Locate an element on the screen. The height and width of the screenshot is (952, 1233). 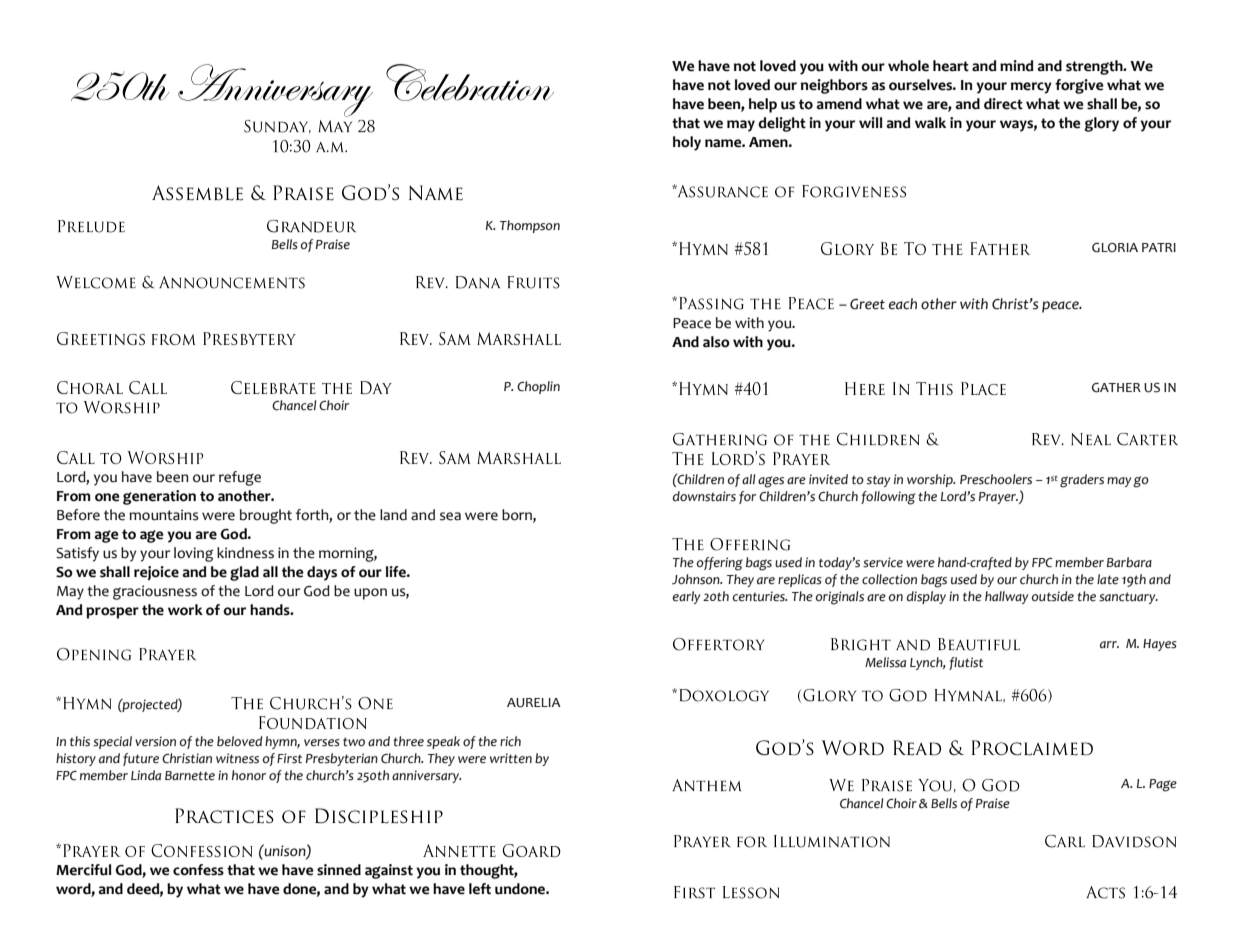
AURELIA is located at coordinates (534, 703).
